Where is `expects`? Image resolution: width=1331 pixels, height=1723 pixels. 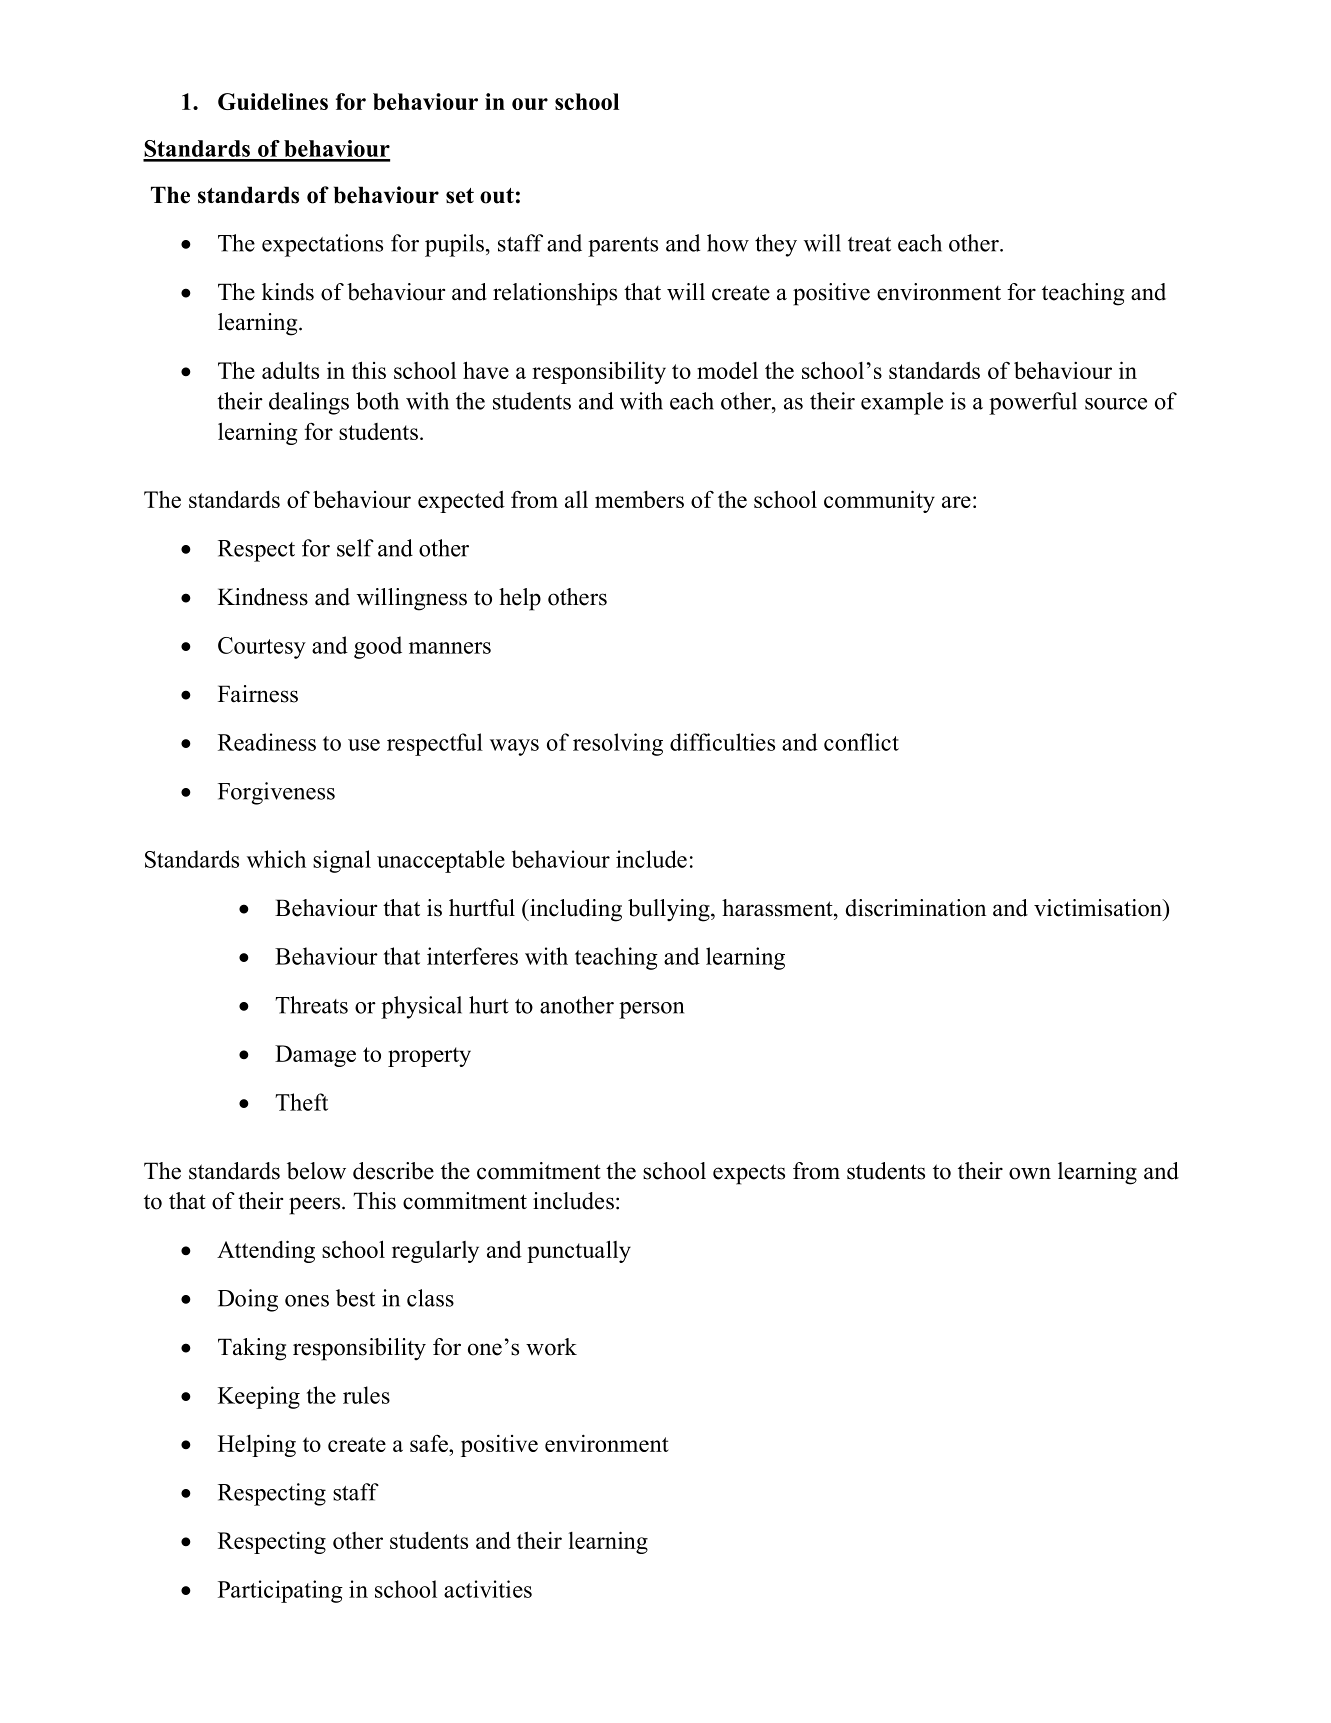 expects is located at coordinates (749, 1174).
